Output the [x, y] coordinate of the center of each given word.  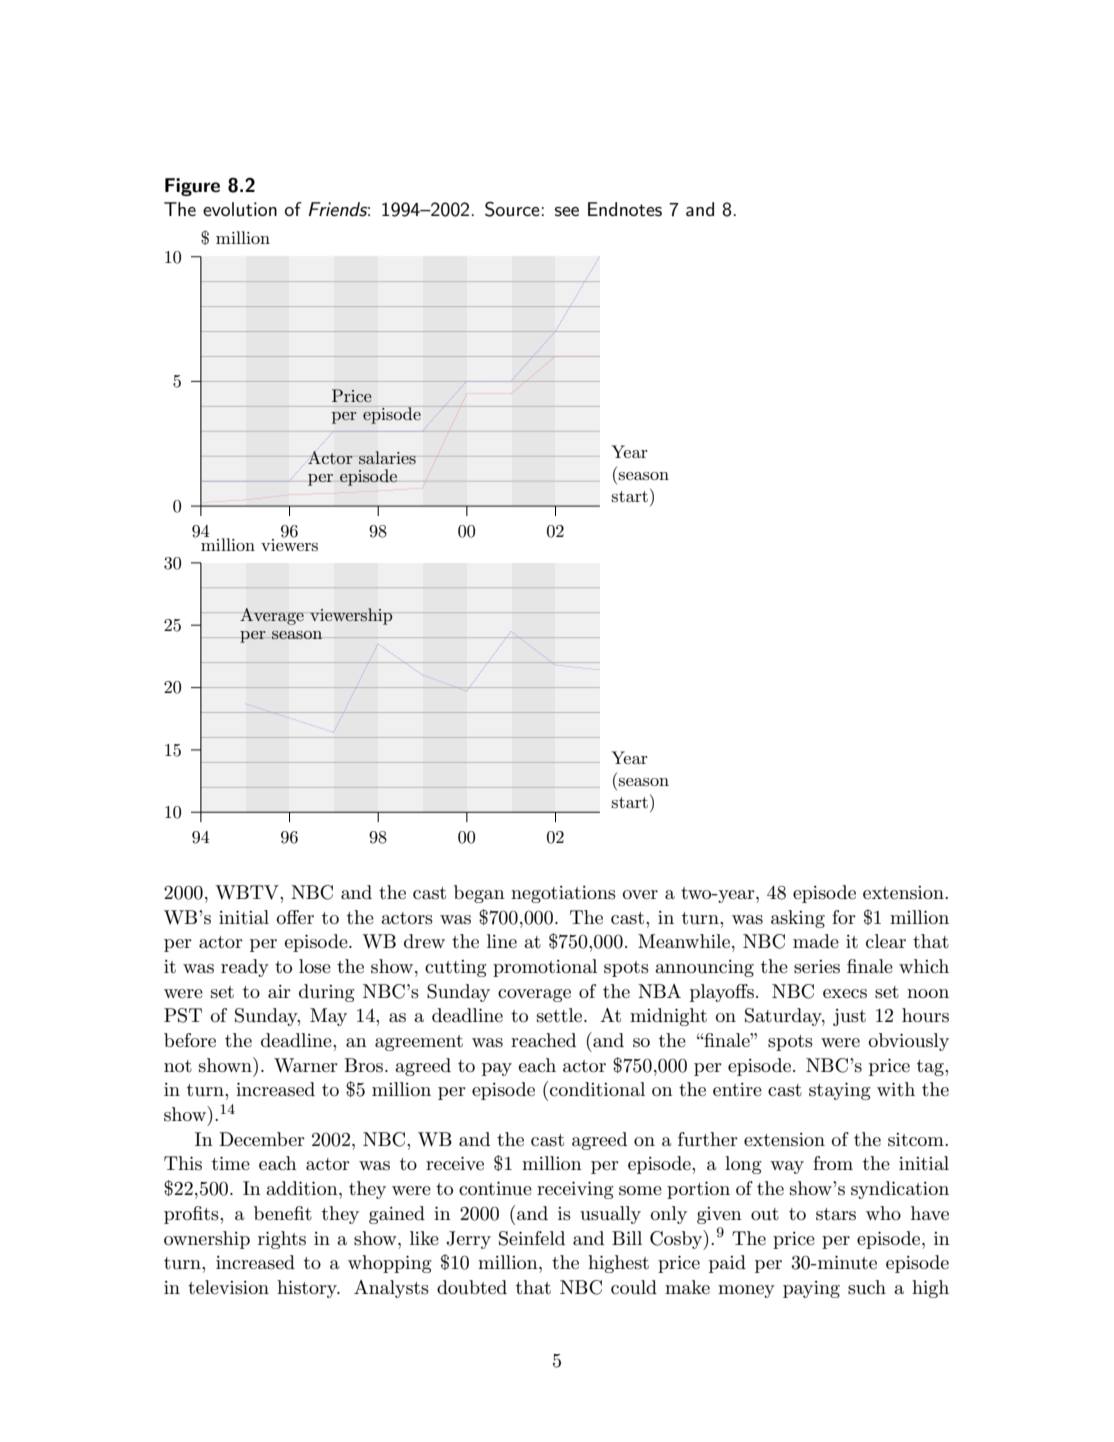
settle [561, 1015]
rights [282, 1240]
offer [295, 917]
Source [513, 209]
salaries [387, 458]
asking [798, 919]
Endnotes [625, 209]
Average [272, 616]
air [279, 992]
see [567, 212]
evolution [240, 209]
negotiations [563, 894]
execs [845, 994]
